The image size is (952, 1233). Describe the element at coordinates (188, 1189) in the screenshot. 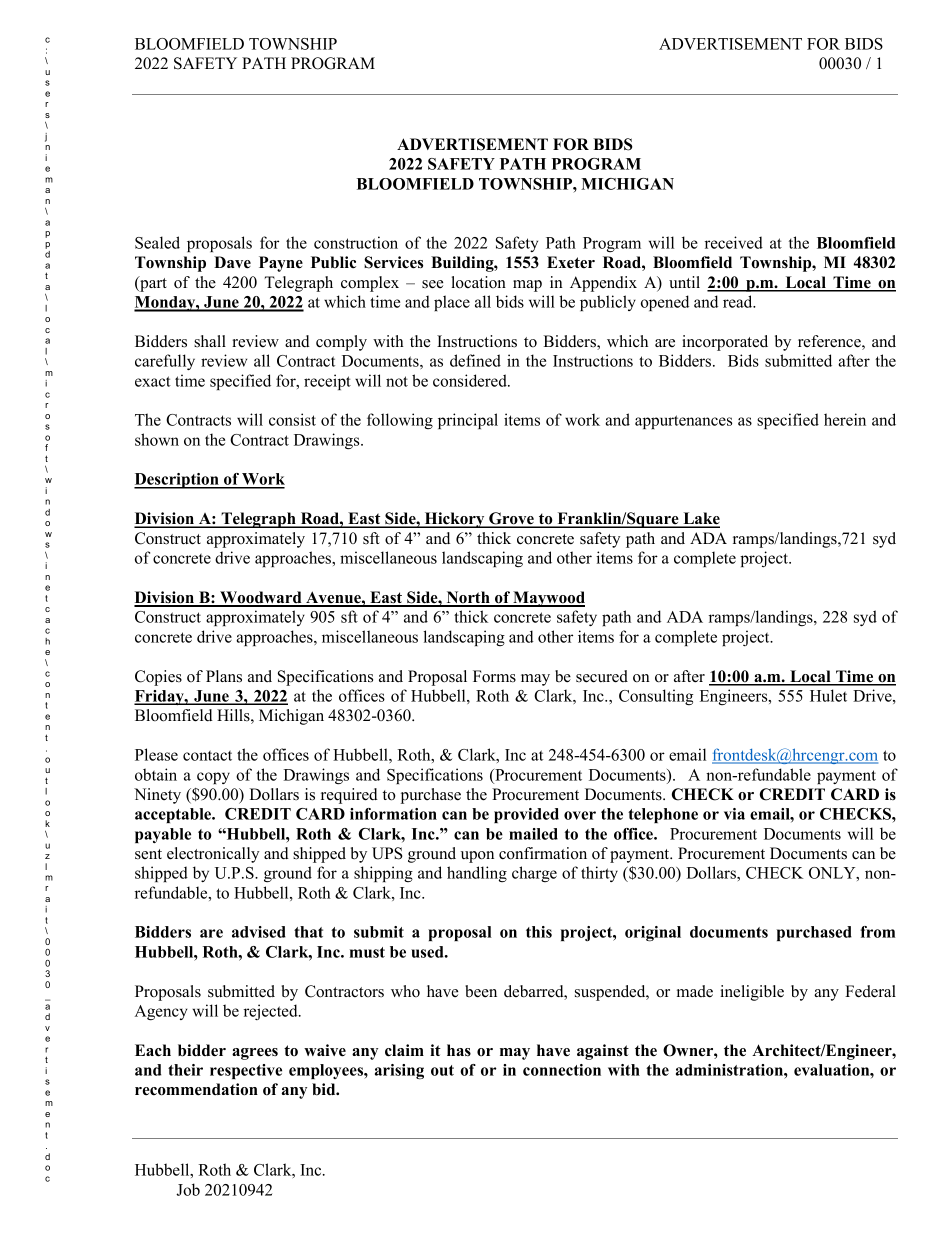

I see `Job` at that location.
